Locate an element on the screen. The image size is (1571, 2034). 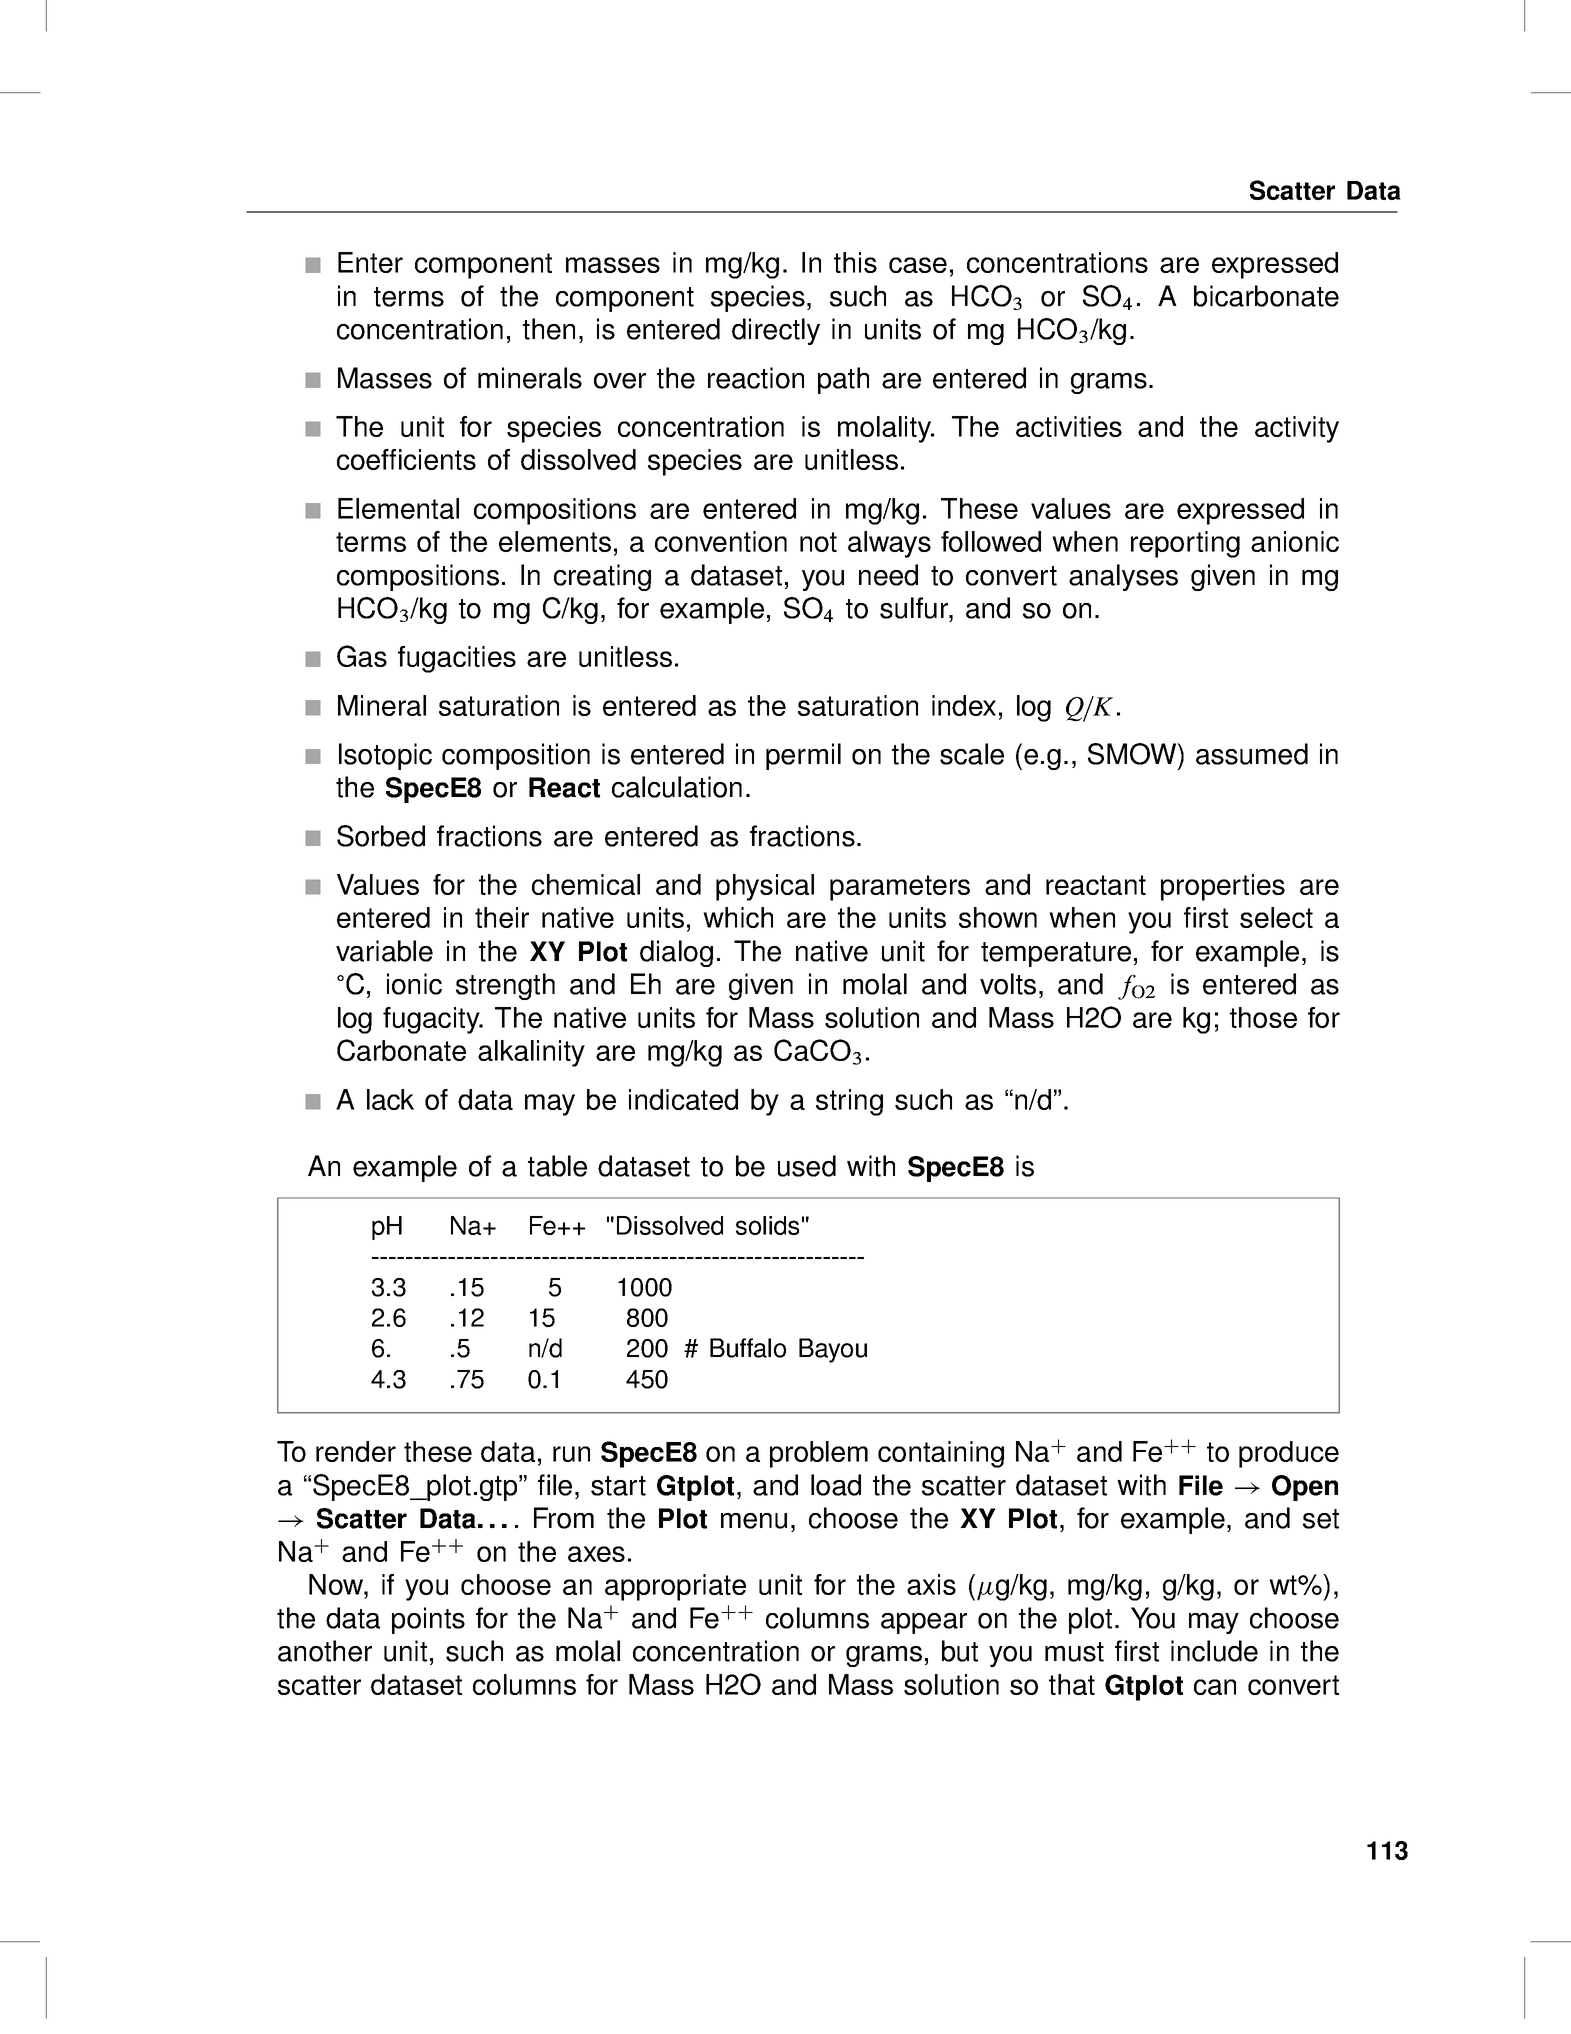
appear is located at coordinates (924, 1623).
